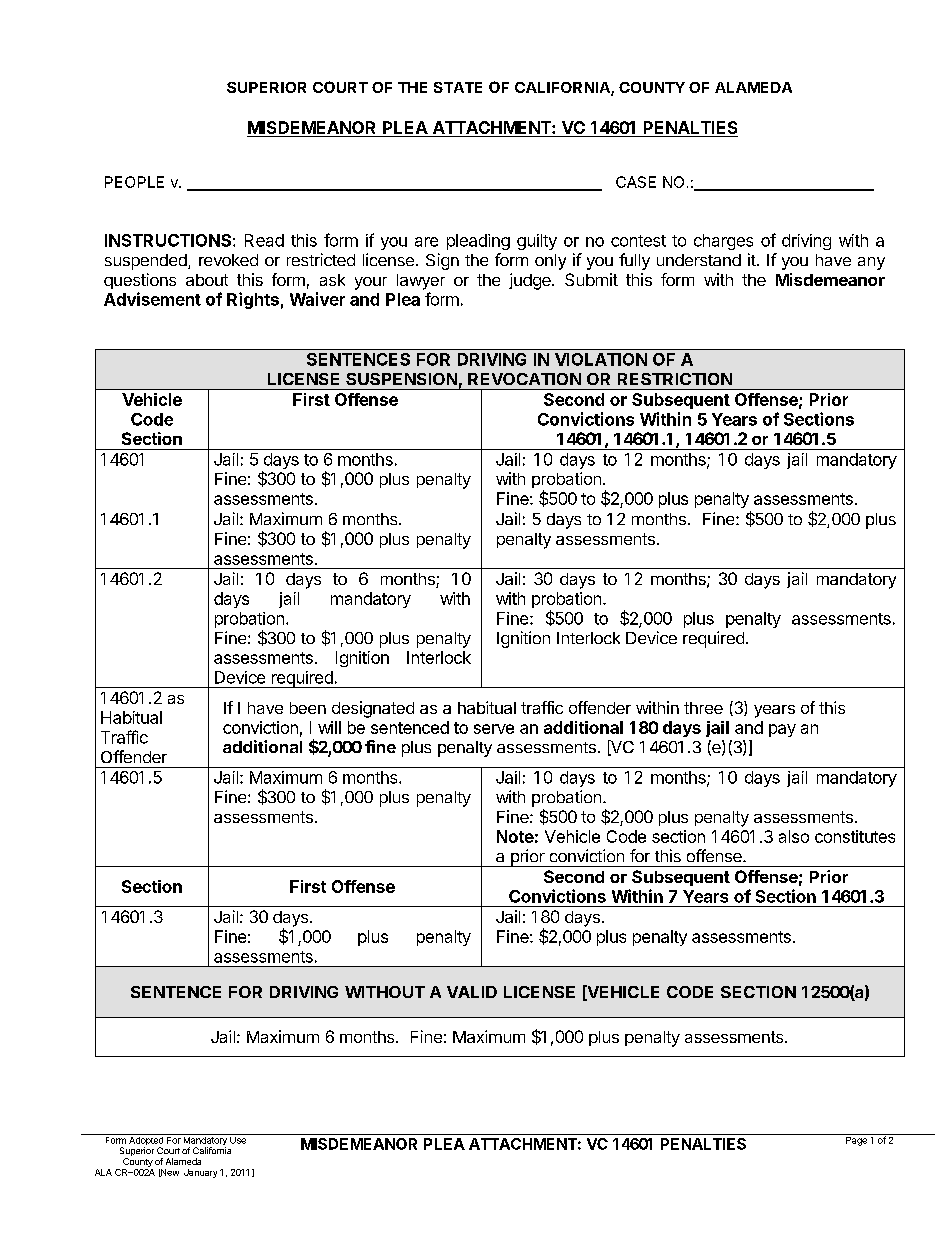 Image resolution: width=952 pixels, height=1233 pixels. What do you see at coordinates (856, 1140) in the screenshot?
I see `Page` at bounding box center [856, 1140].
